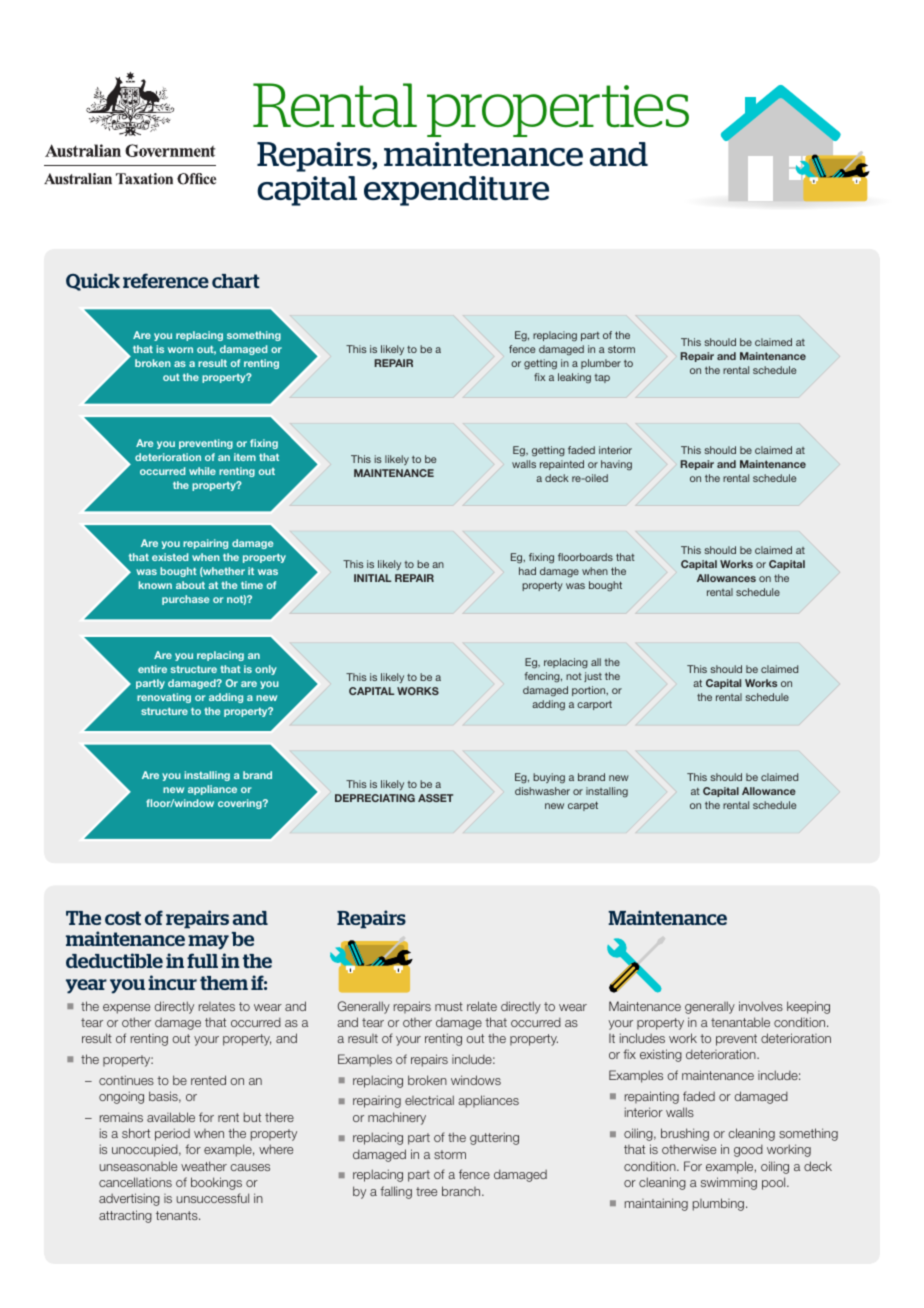 Image resolution: width=924 pixels, height=1308 pixels. I want to click on reference, so click(166, 280).
